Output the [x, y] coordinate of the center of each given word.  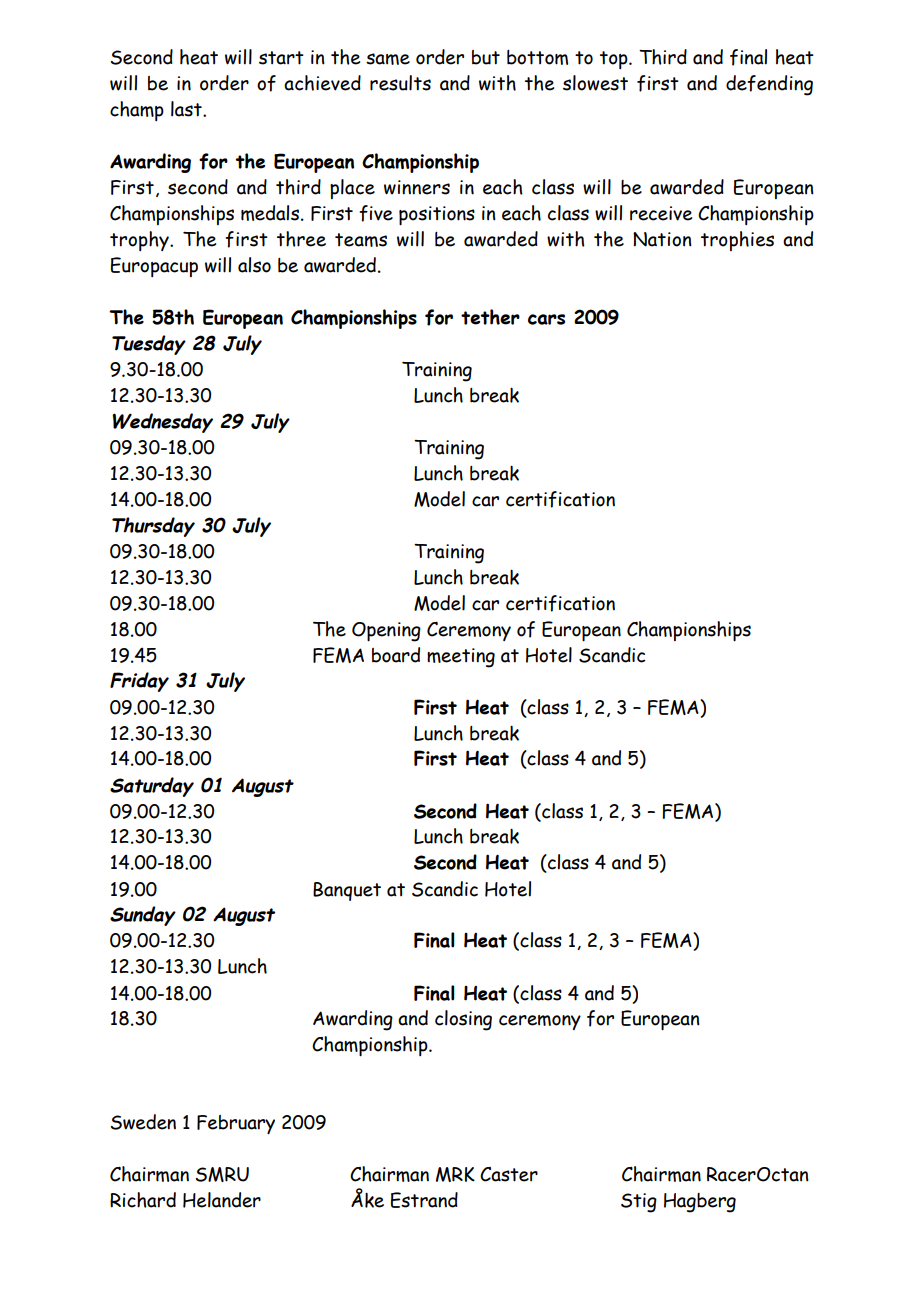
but [486, 57]
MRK [455, 1174]
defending [769, 85]
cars [546, 319]
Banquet [347, 891]
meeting [461, 658]
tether [490, 317]
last [187, 109]
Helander [222, 1200]
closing [463, 1020]
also [254, 265]
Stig [639, 1203]
